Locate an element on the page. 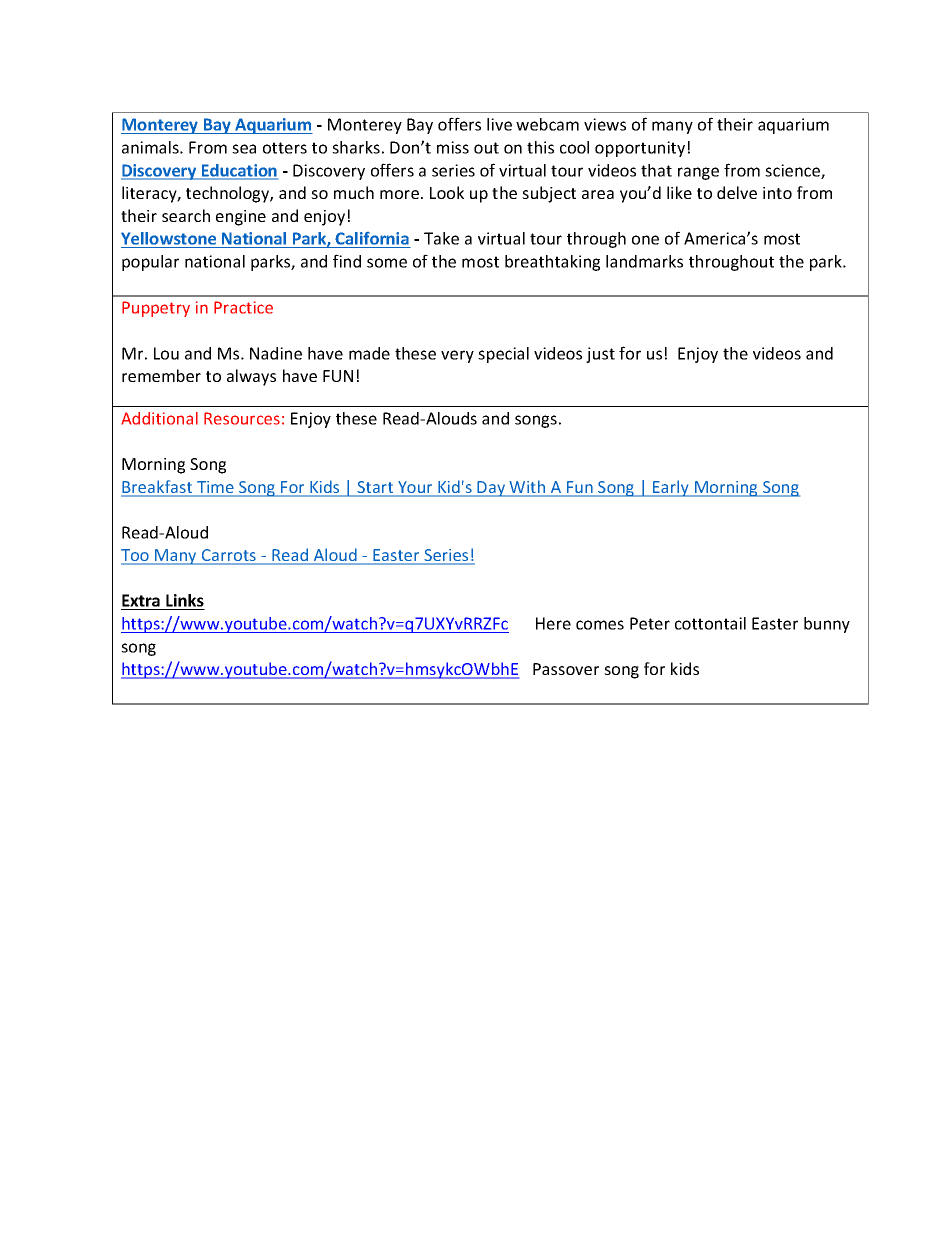  Passover is located at coordinates (566, 669).
